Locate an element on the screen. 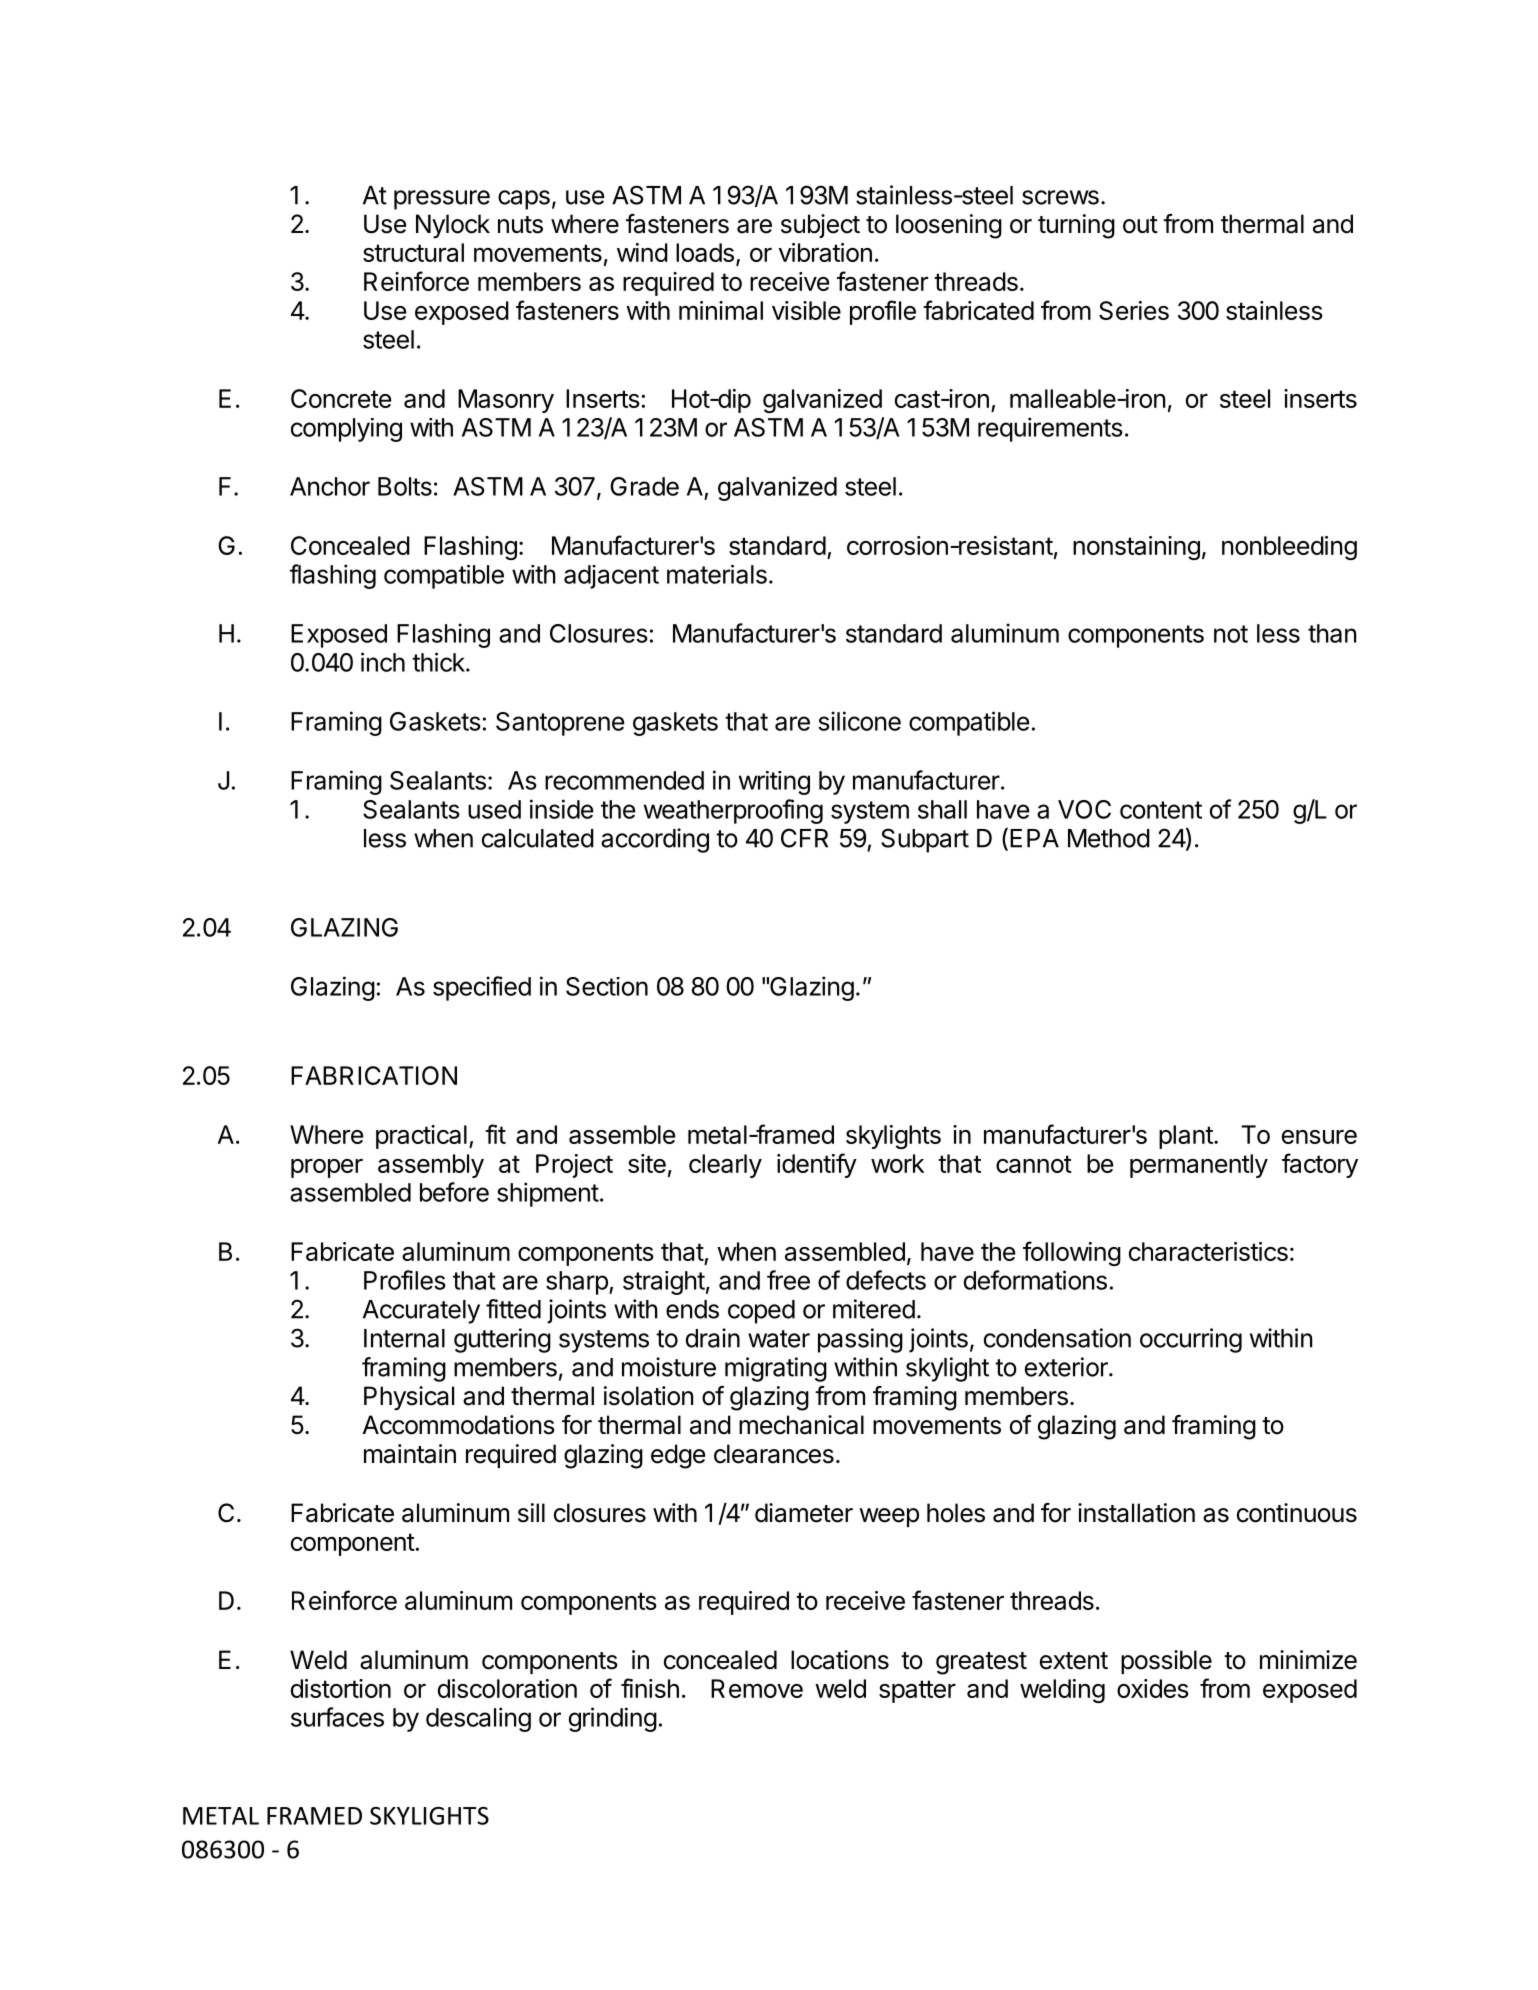 The image size is (1538, 1990). Method is located at coordinates (1109, 838).
